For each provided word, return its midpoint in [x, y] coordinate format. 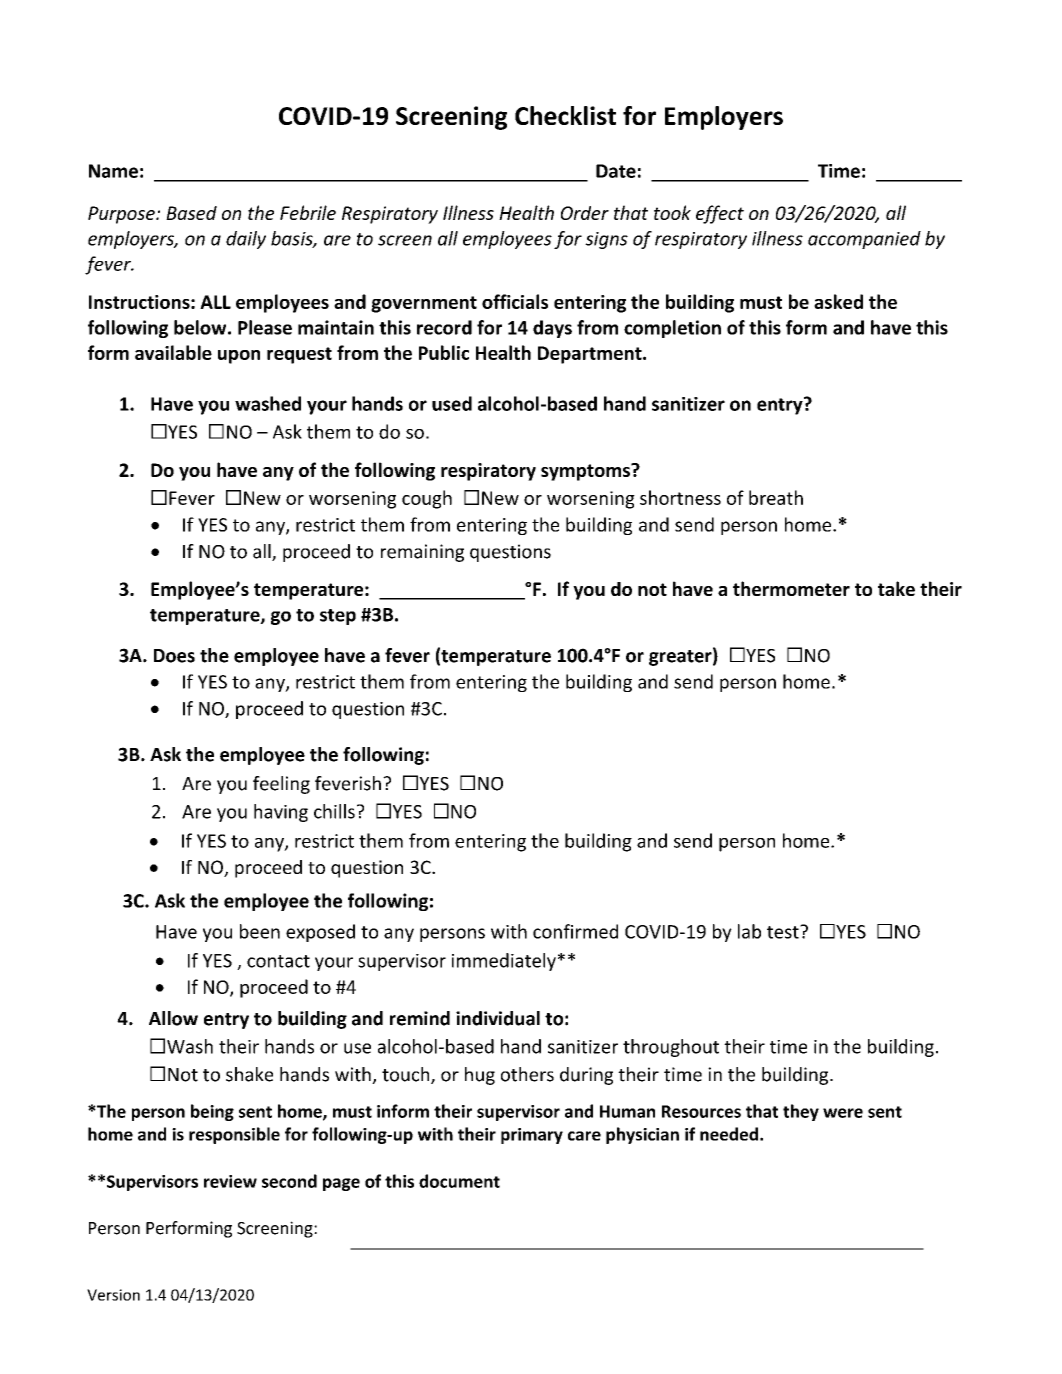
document [459, 1181]
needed [729, 1134]
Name [113, 171]
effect [720, 214]
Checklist [565, 115]
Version [113, 1295]
